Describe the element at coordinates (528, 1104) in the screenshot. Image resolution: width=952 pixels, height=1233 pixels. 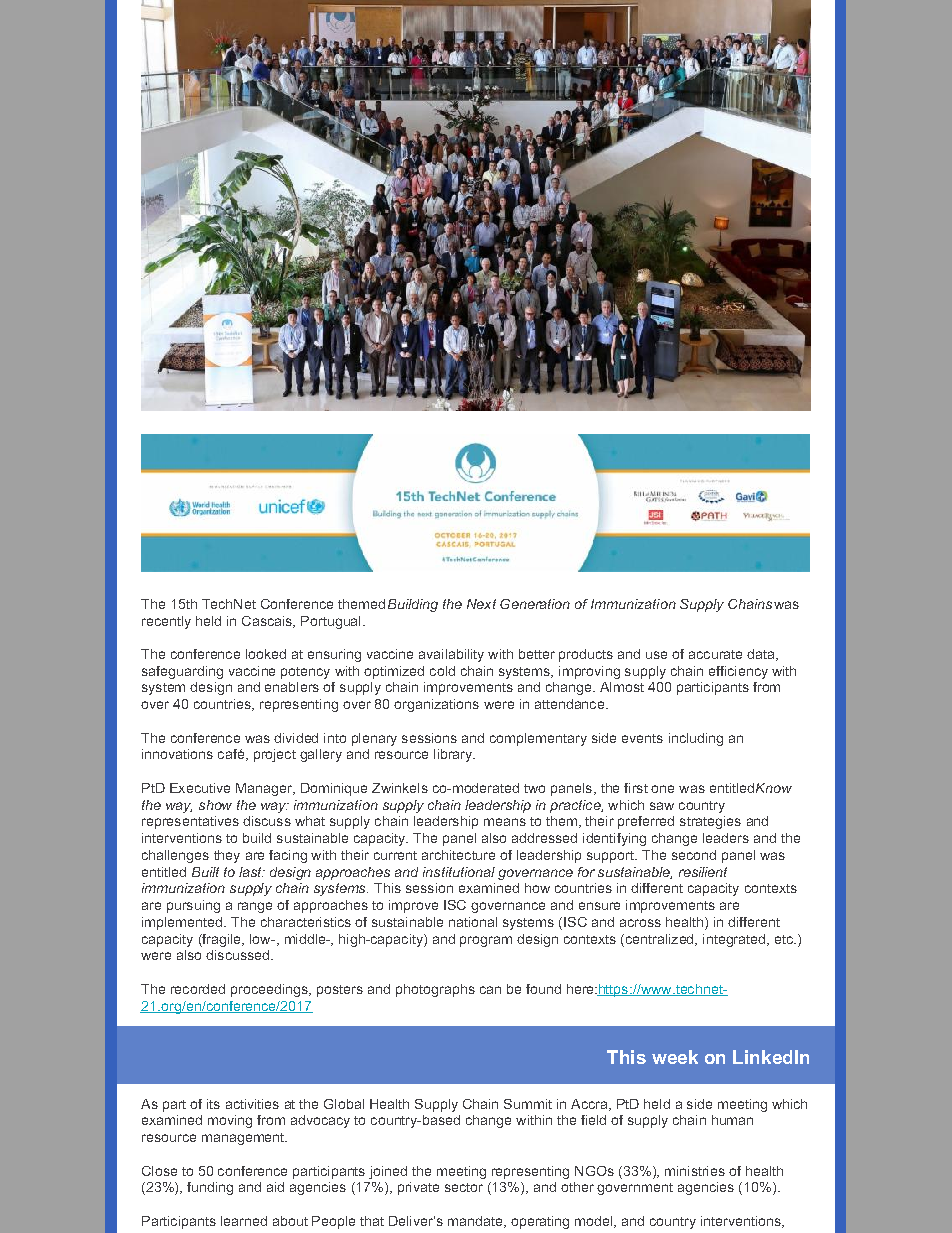
I see `Summit` at that location.
